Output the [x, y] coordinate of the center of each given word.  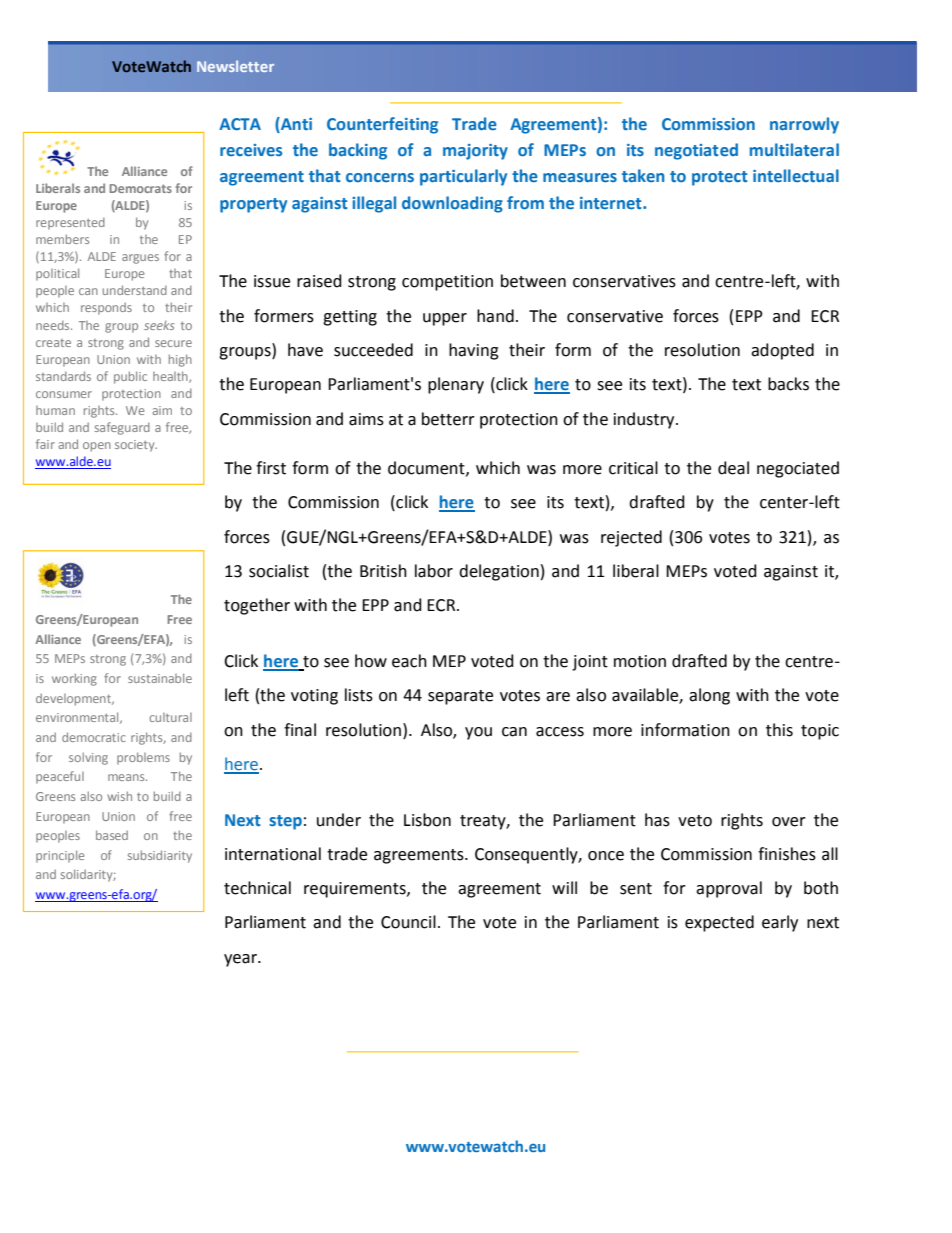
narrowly [804, 125]
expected [719, 923]
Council [408, 922]
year [242, 960]
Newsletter [235, 66]
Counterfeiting [382, 125]
